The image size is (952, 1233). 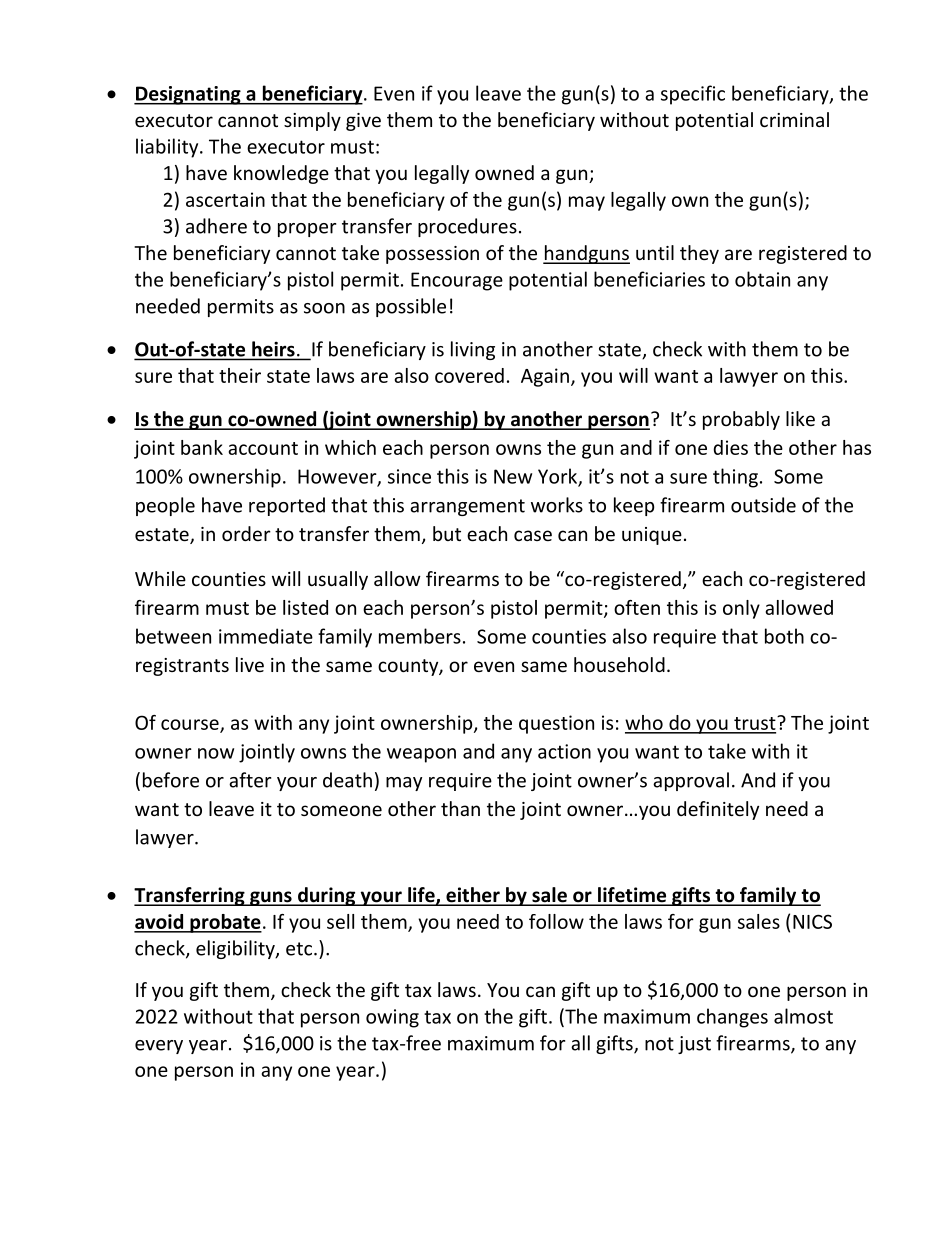 I want to click on definitely, so click(x=718, y=810).
